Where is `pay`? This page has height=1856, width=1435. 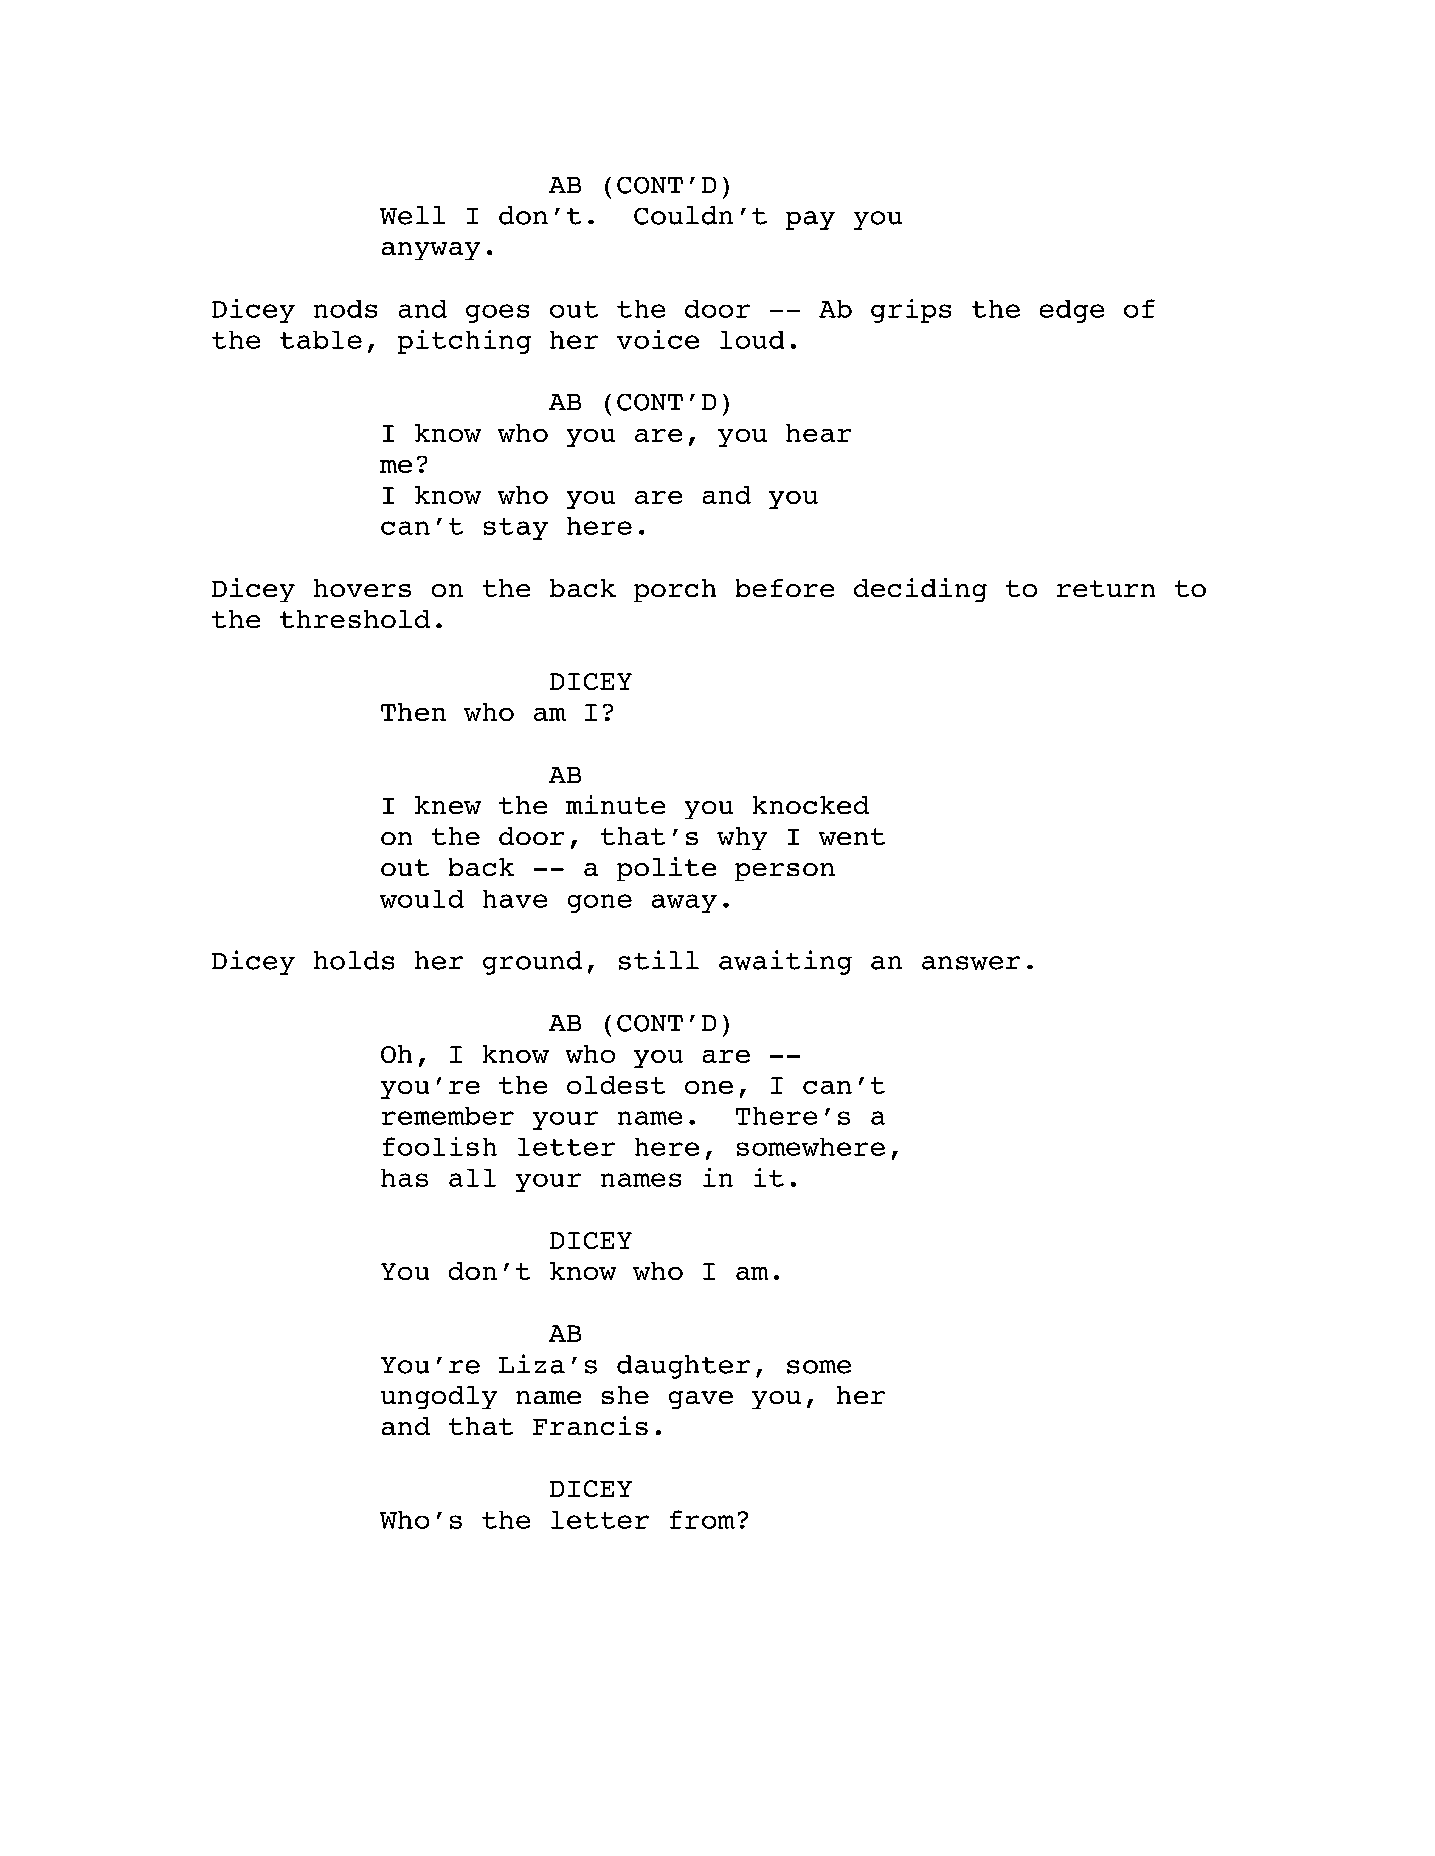 pay is located at coordinates (810, 220).
